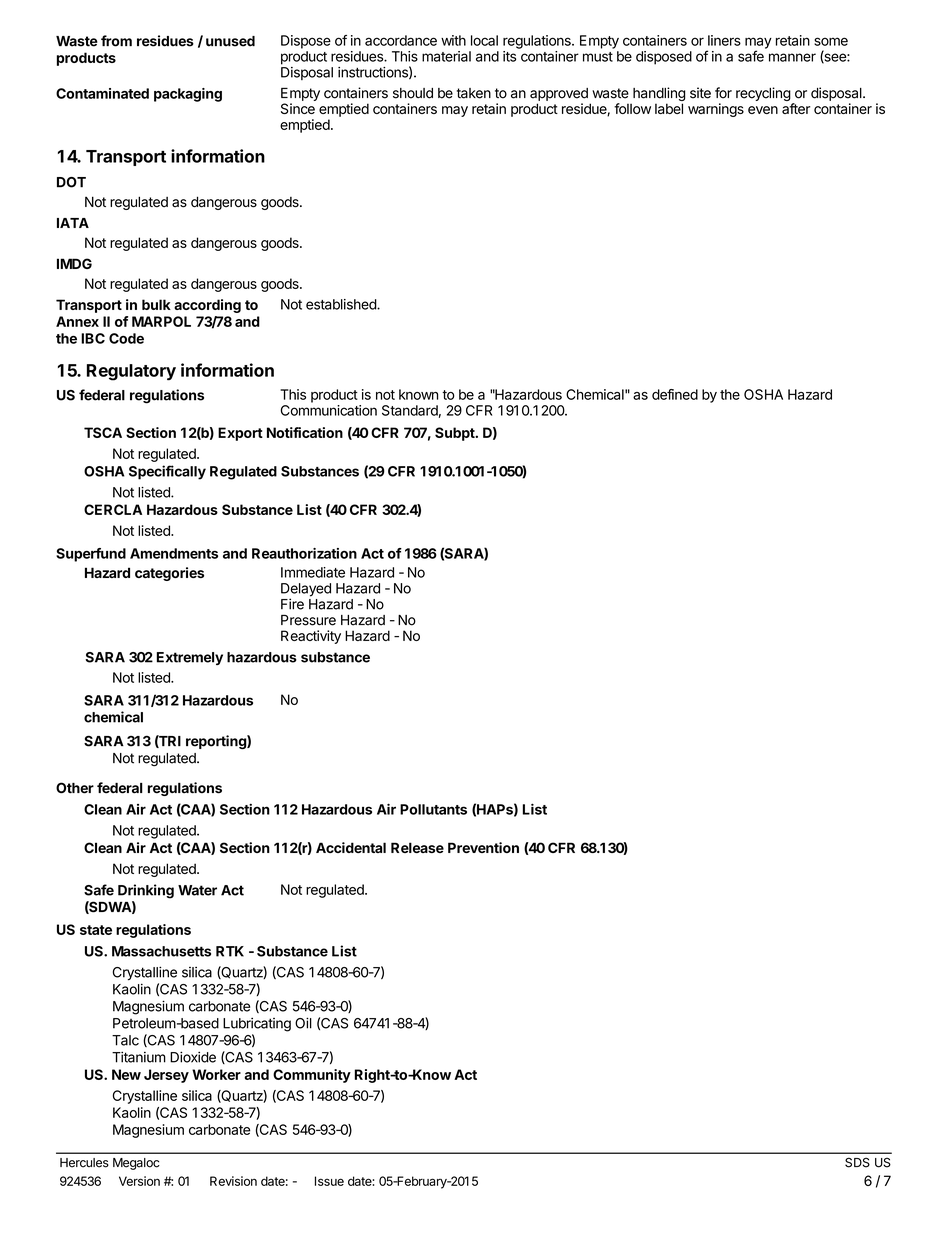 Image resolution: width=952 pixels, height=1233 pixels. Describe the element at coordinates (342, 304) in the screenshot. I see `established` at that location.
